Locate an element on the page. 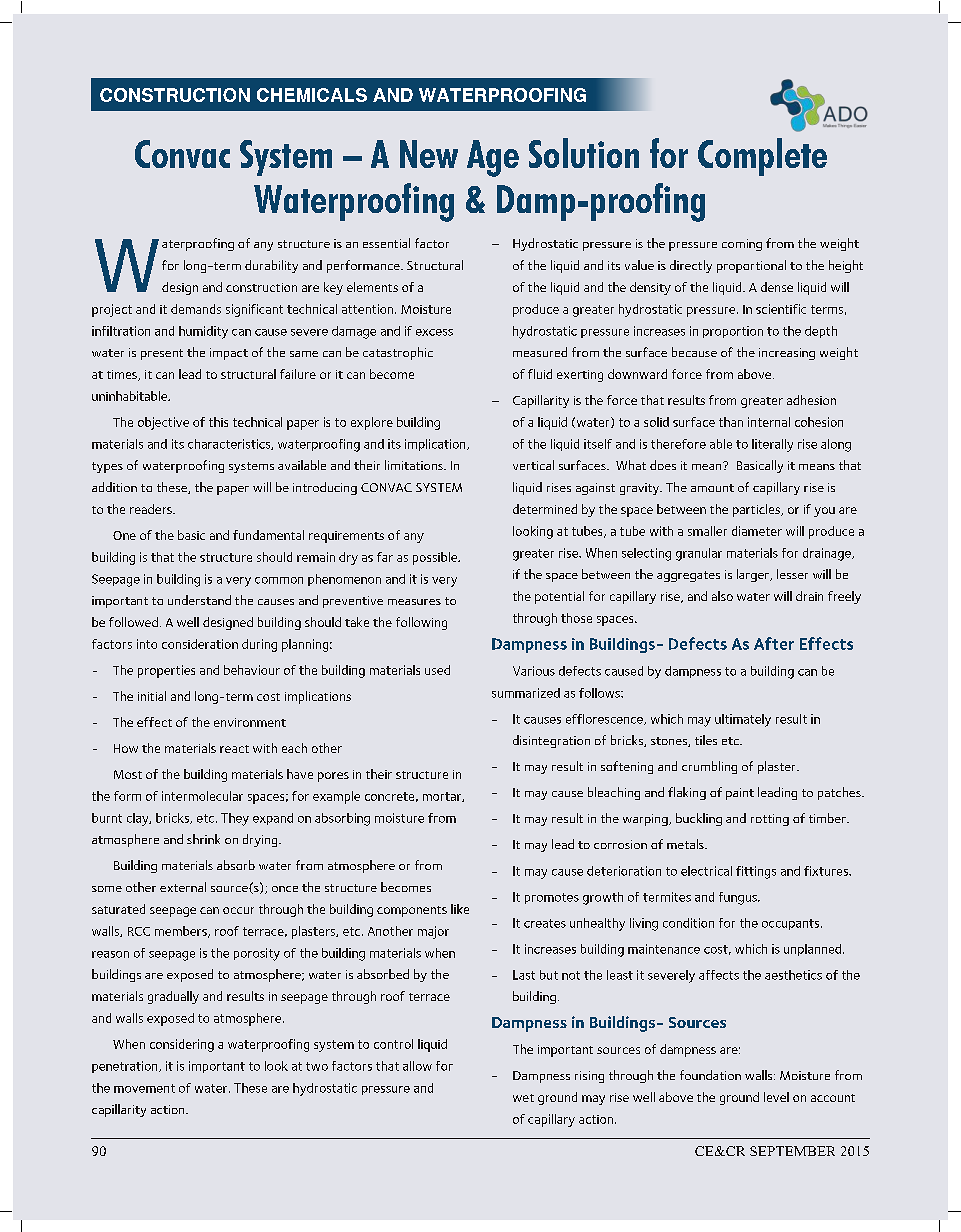 This image has width=961, height=1232. considering is located at coordinates (182, 1045).
